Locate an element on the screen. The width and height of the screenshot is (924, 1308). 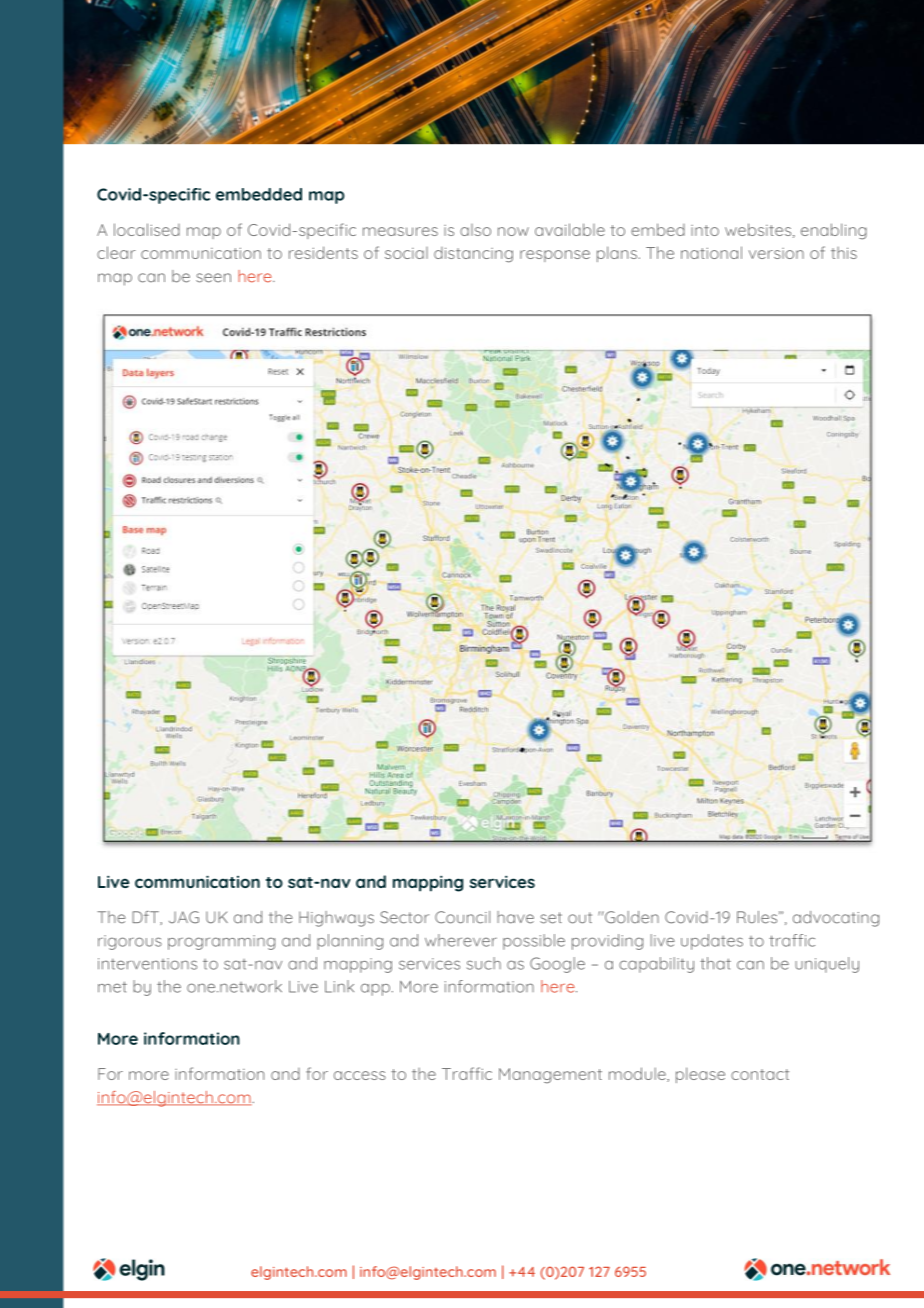
version is located at coordinates (776, 253).
